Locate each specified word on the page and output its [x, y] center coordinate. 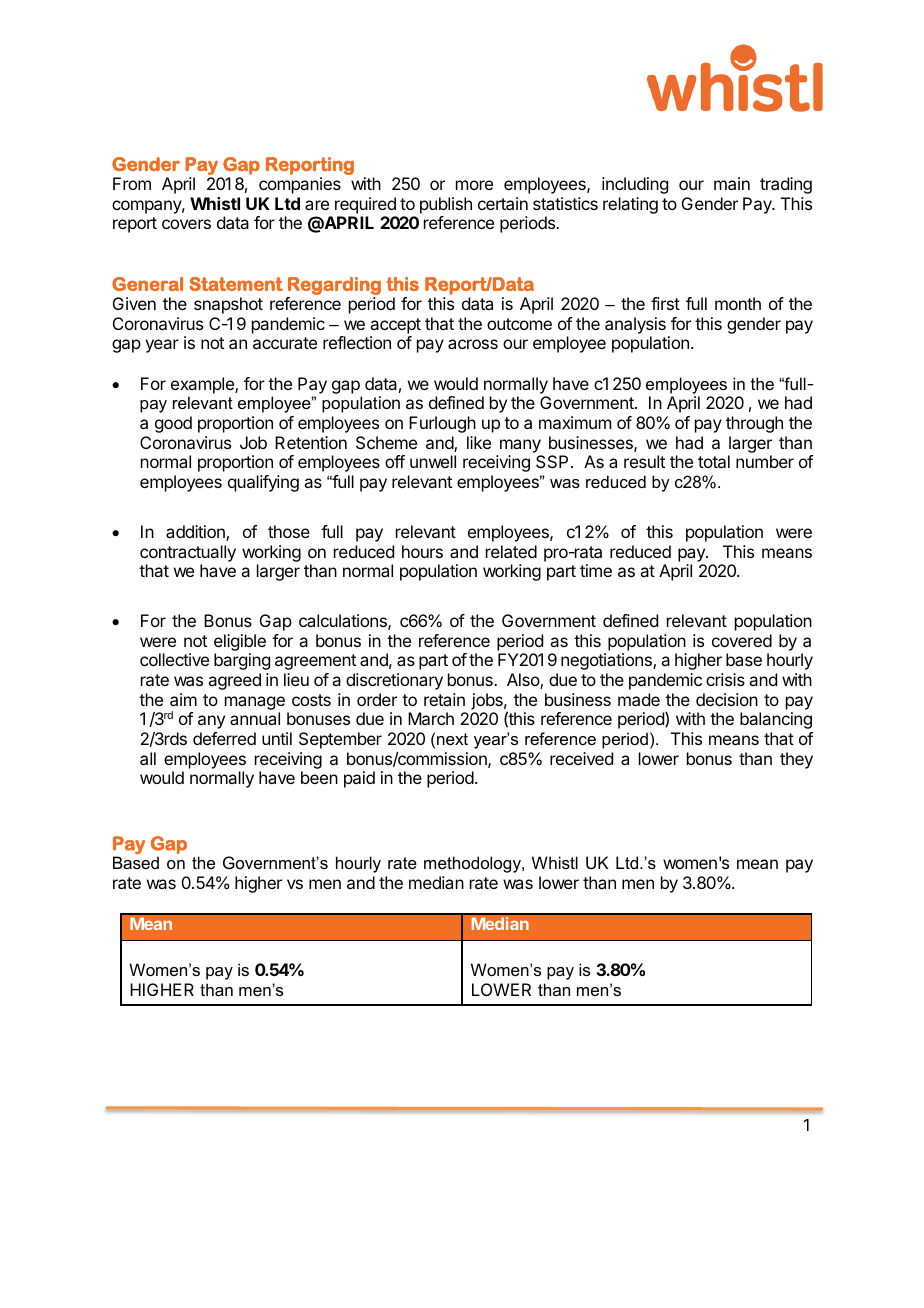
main [732, 183]
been [319, 777]
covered [742, 640]
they [796, 760]
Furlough [442, 424]
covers [186, 224]
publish [446, 205]
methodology [473, 864]
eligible [240, 642]
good [173, 424]
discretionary [394, 681]
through [754, 424]
